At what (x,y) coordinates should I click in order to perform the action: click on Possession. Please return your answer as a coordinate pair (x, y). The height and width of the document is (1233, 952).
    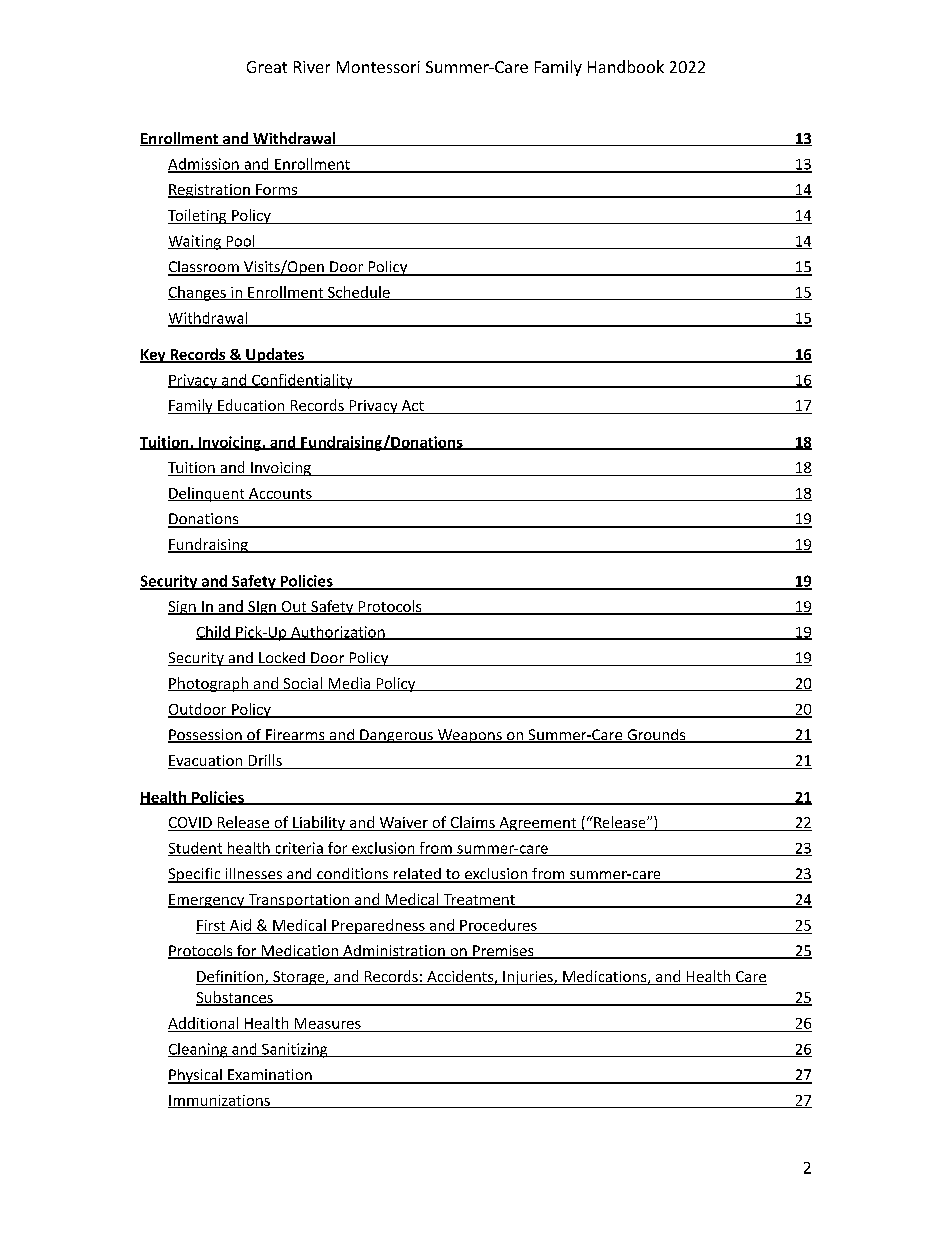
    Looking at the image, I should click on (206, 736).
